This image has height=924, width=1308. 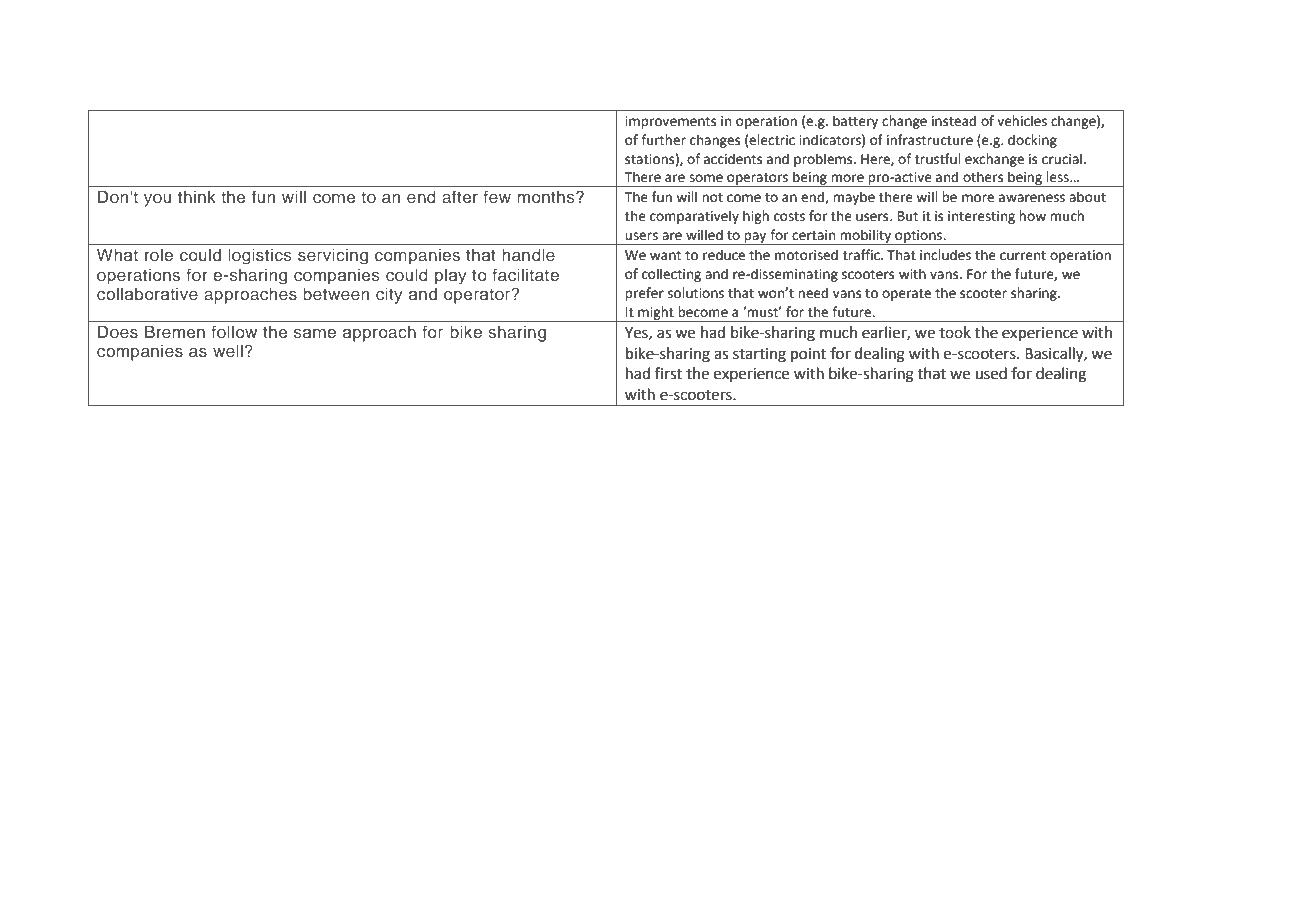 I want to click on instead, so click(x=954, y=121).
